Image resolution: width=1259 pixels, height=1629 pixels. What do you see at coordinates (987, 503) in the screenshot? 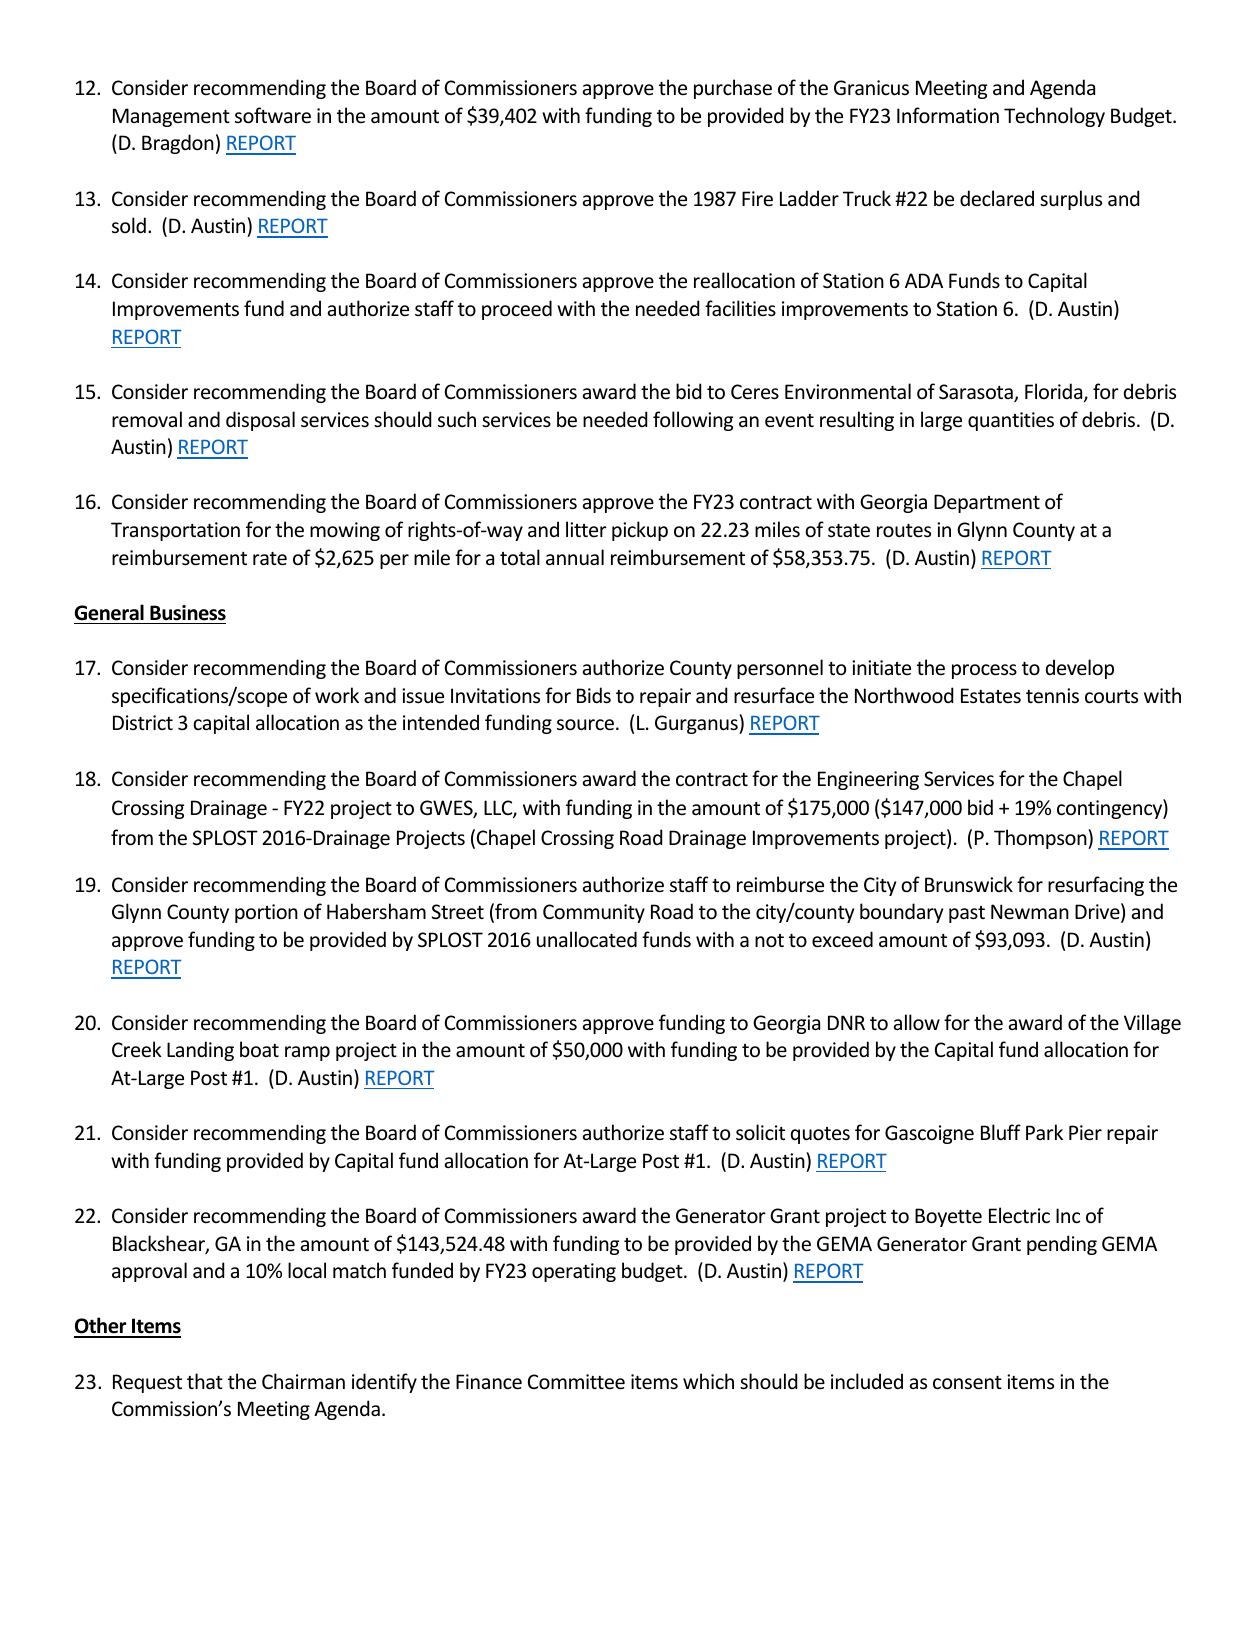
I see `Department` at bounding box center [987, 503].
